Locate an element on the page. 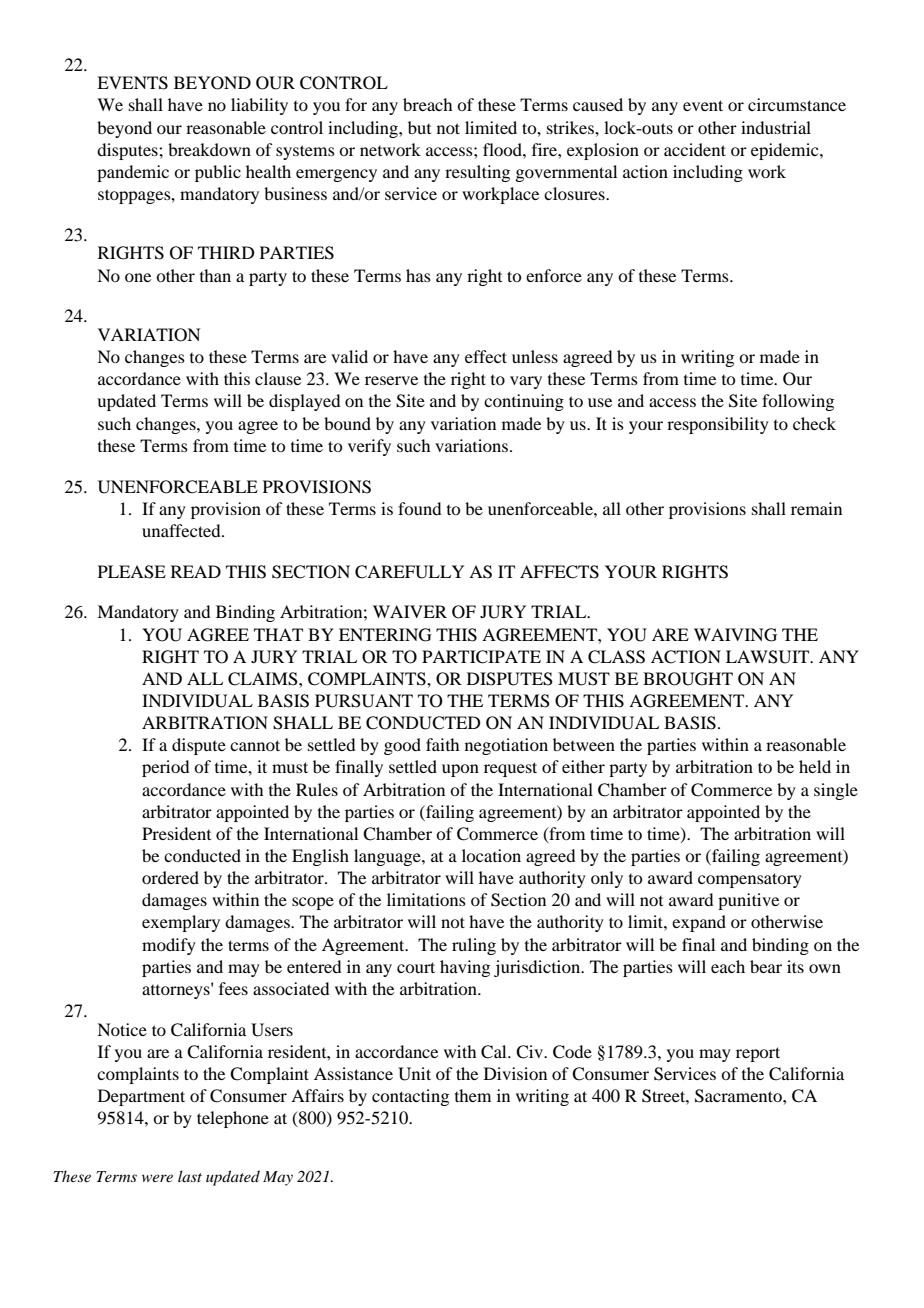 Image resolution: width=924 pixels, height=1308 pixels. THAT is located at coordinates (278, 634).
